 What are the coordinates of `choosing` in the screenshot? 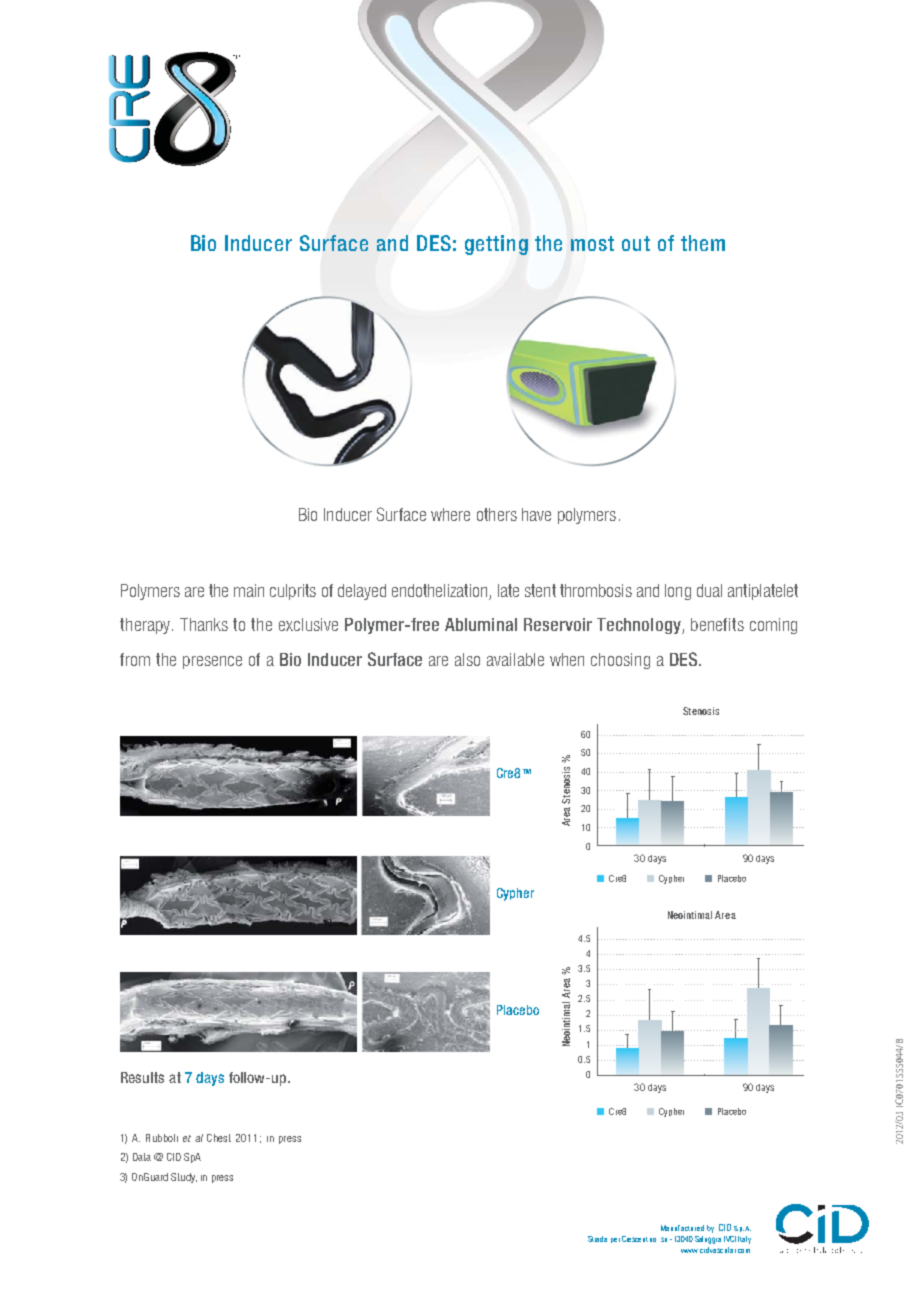 It's located at (620, 661).
